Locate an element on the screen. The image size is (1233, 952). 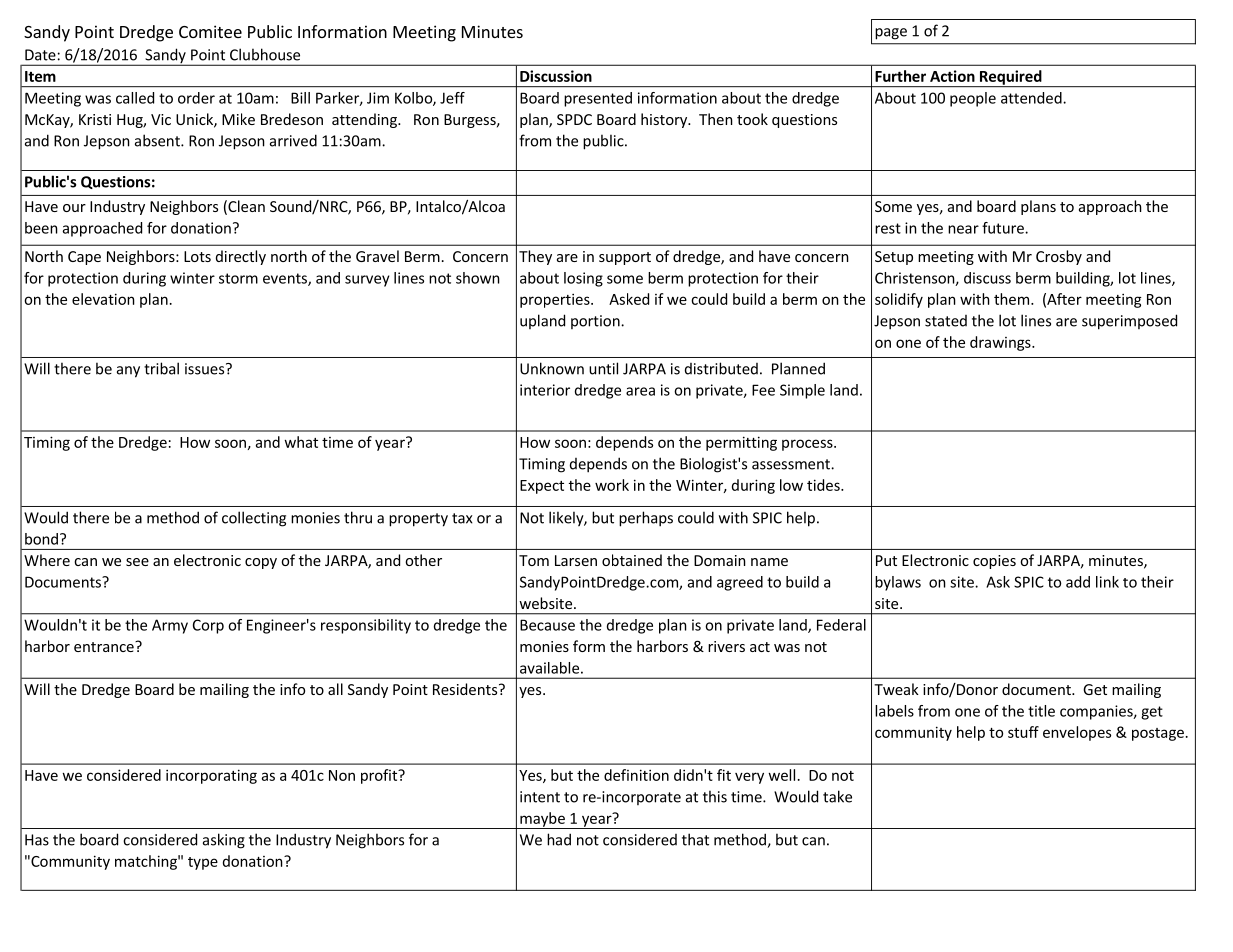
Required is located at coordinates (1011, 78).
